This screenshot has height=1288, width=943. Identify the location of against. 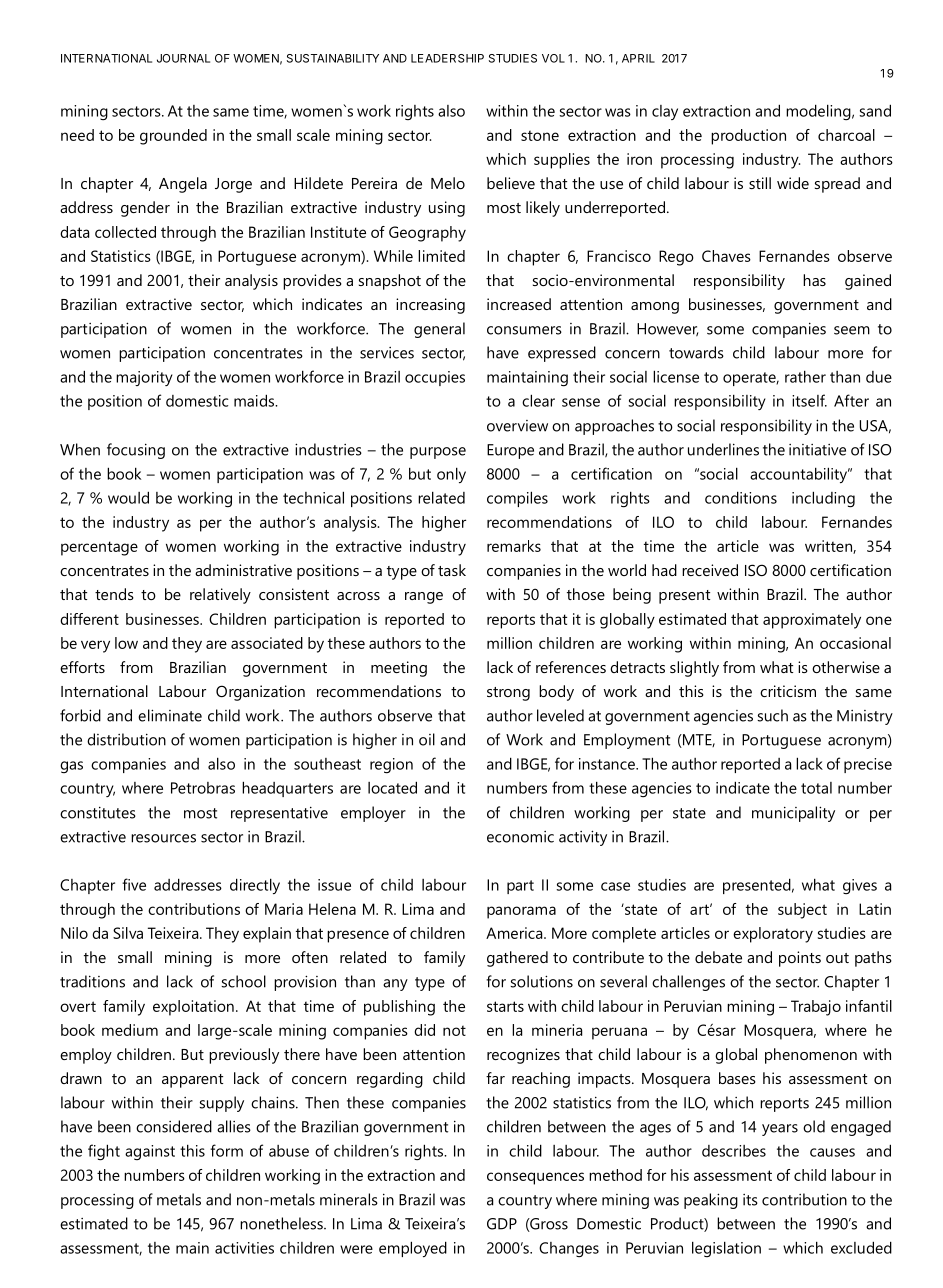
(150, 1152).
